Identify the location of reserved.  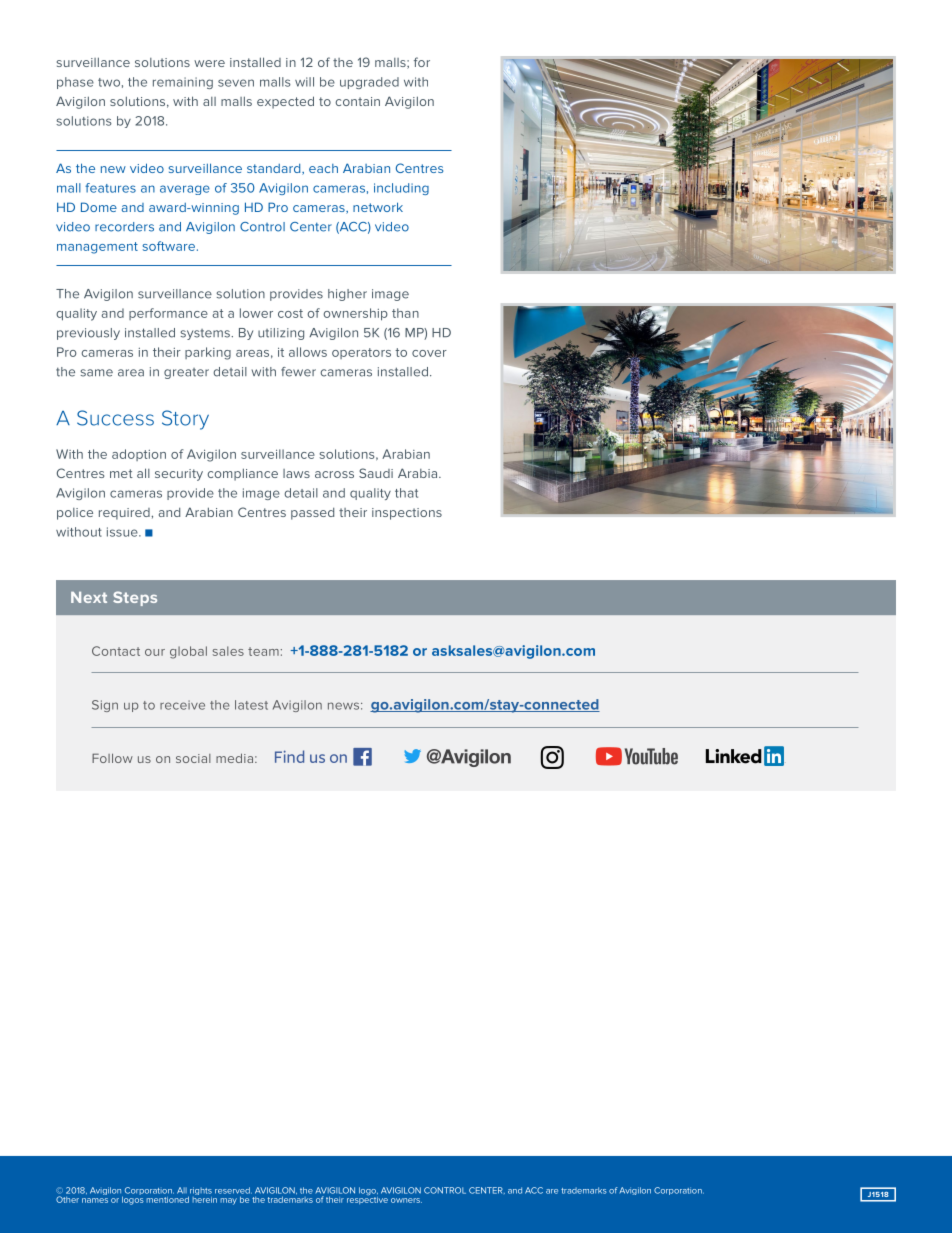
(233, 1190).
